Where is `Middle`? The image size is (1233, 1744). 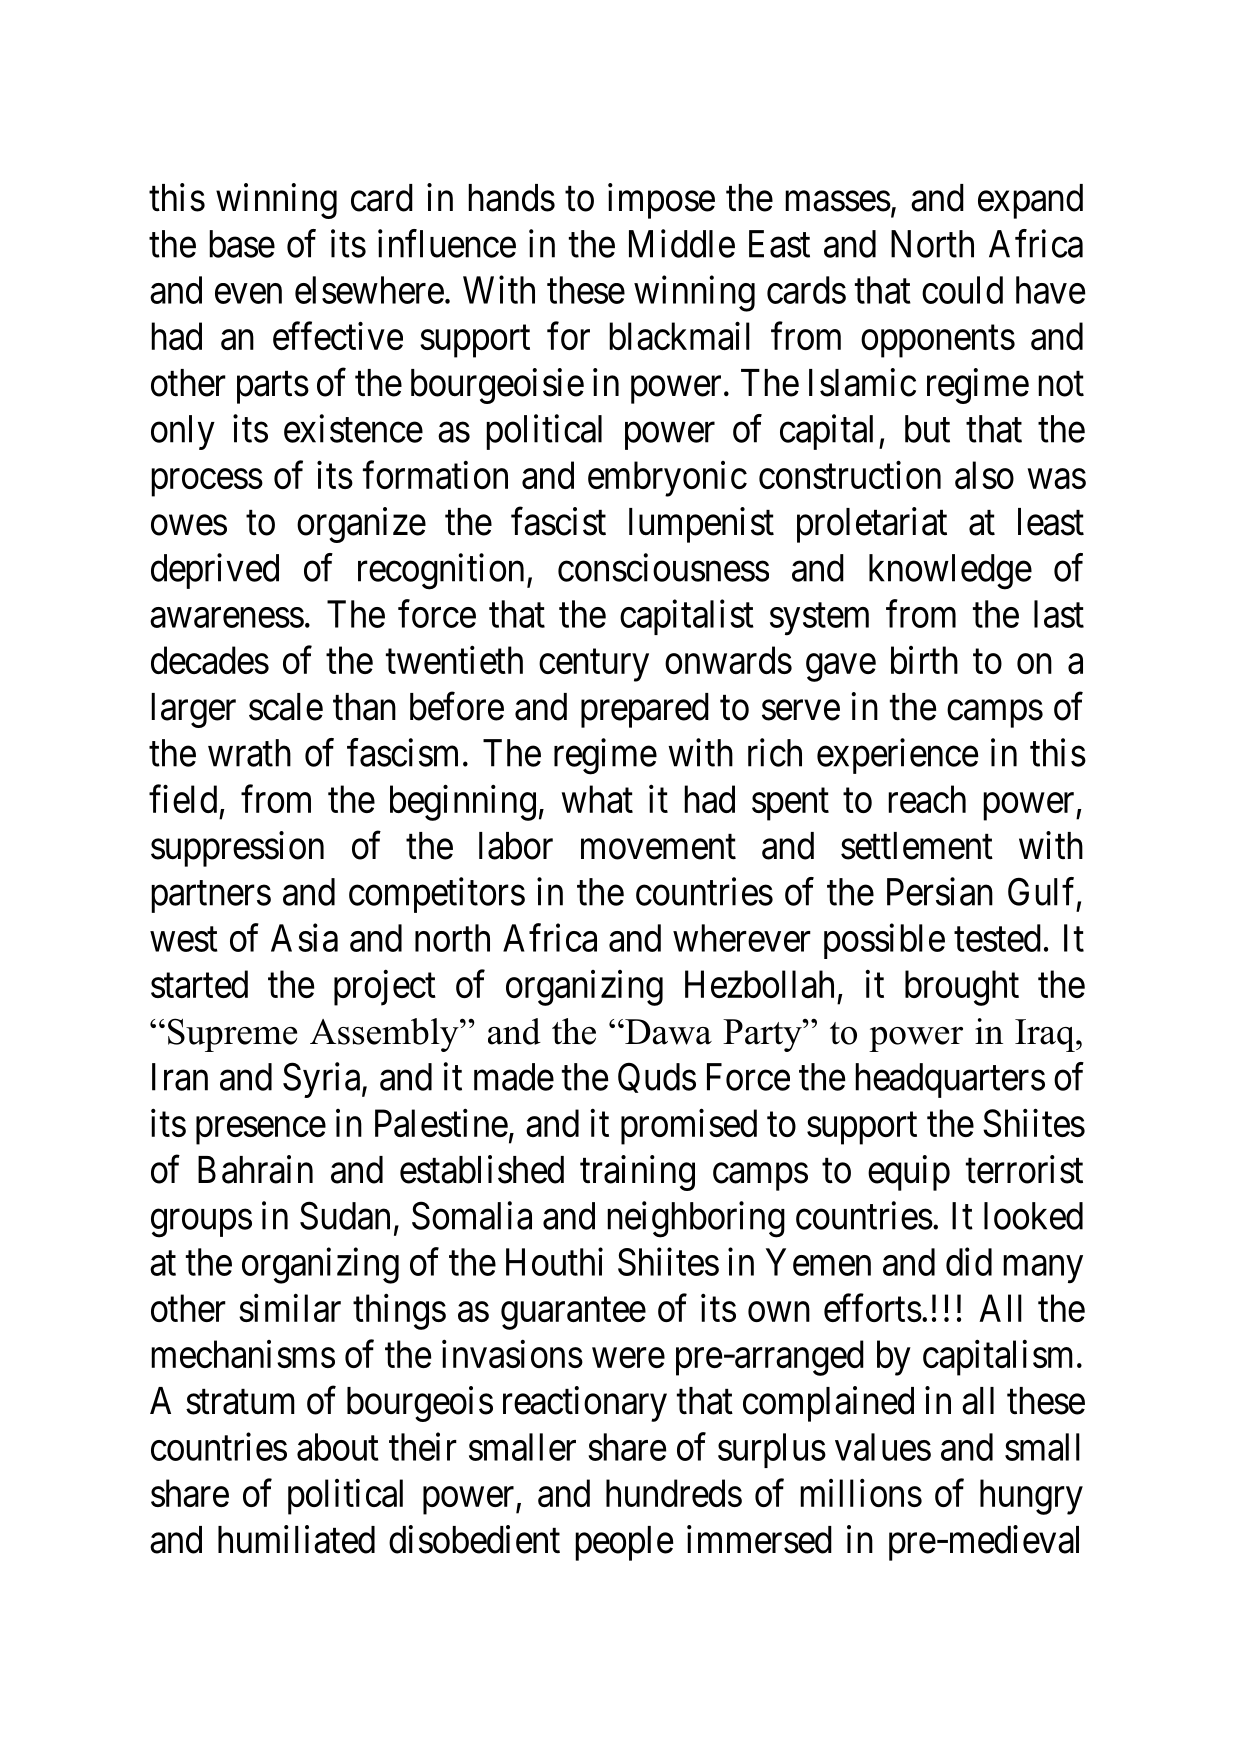
Middle is located at coordinates (682, 243).
